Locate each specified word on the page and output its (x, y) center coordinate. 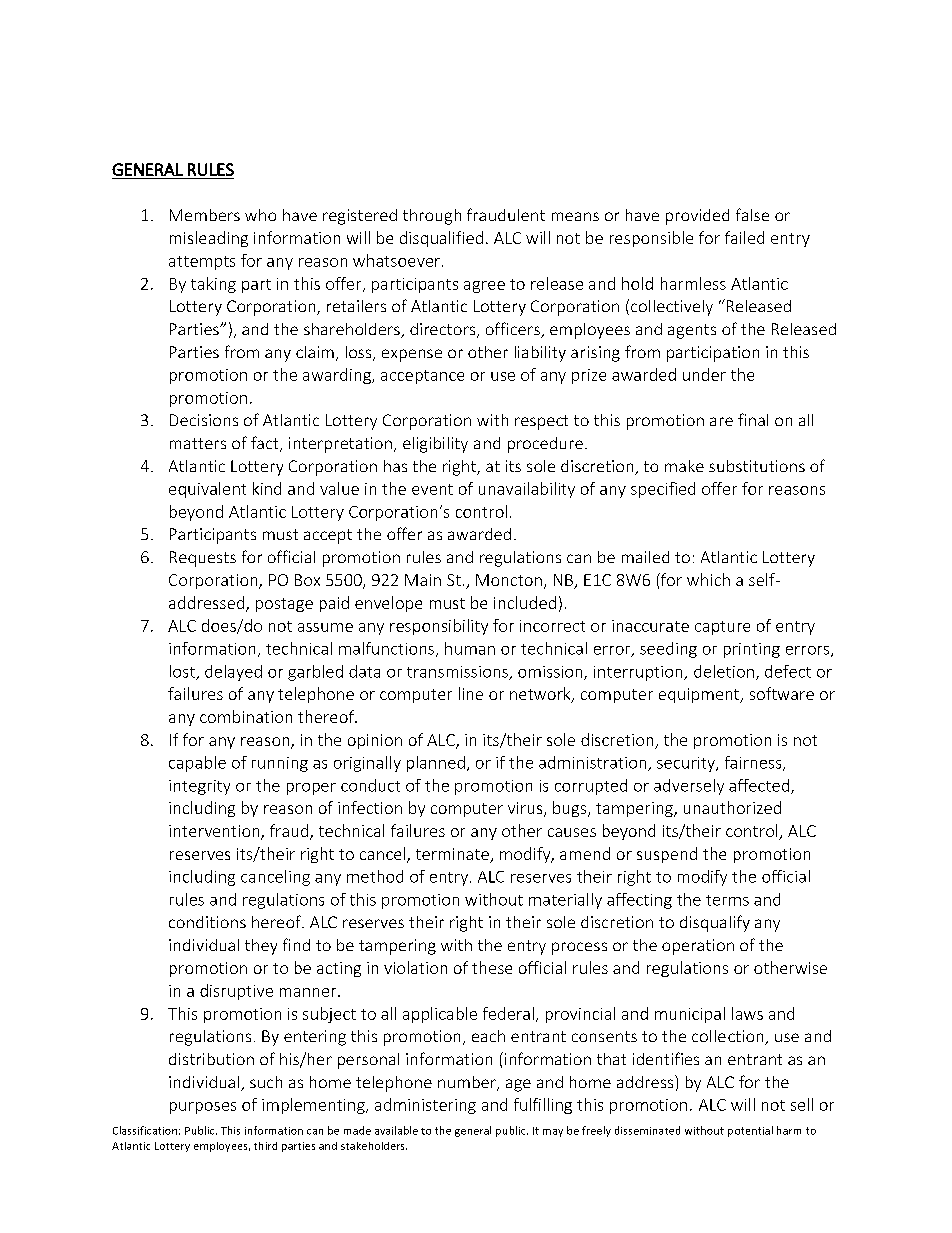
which (708, 579)
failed (744, 237)
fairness (754, 763)
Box (307, 580)
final (753, 419)
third (265, 1146)
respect (541, 422)
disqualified (441, 239)
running (280, 764)
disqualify (715, 923)
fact (266, 444)
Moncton (509, 580)
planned (436, 764)
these (492, 967)
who (260, 215)
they (261, 947)
